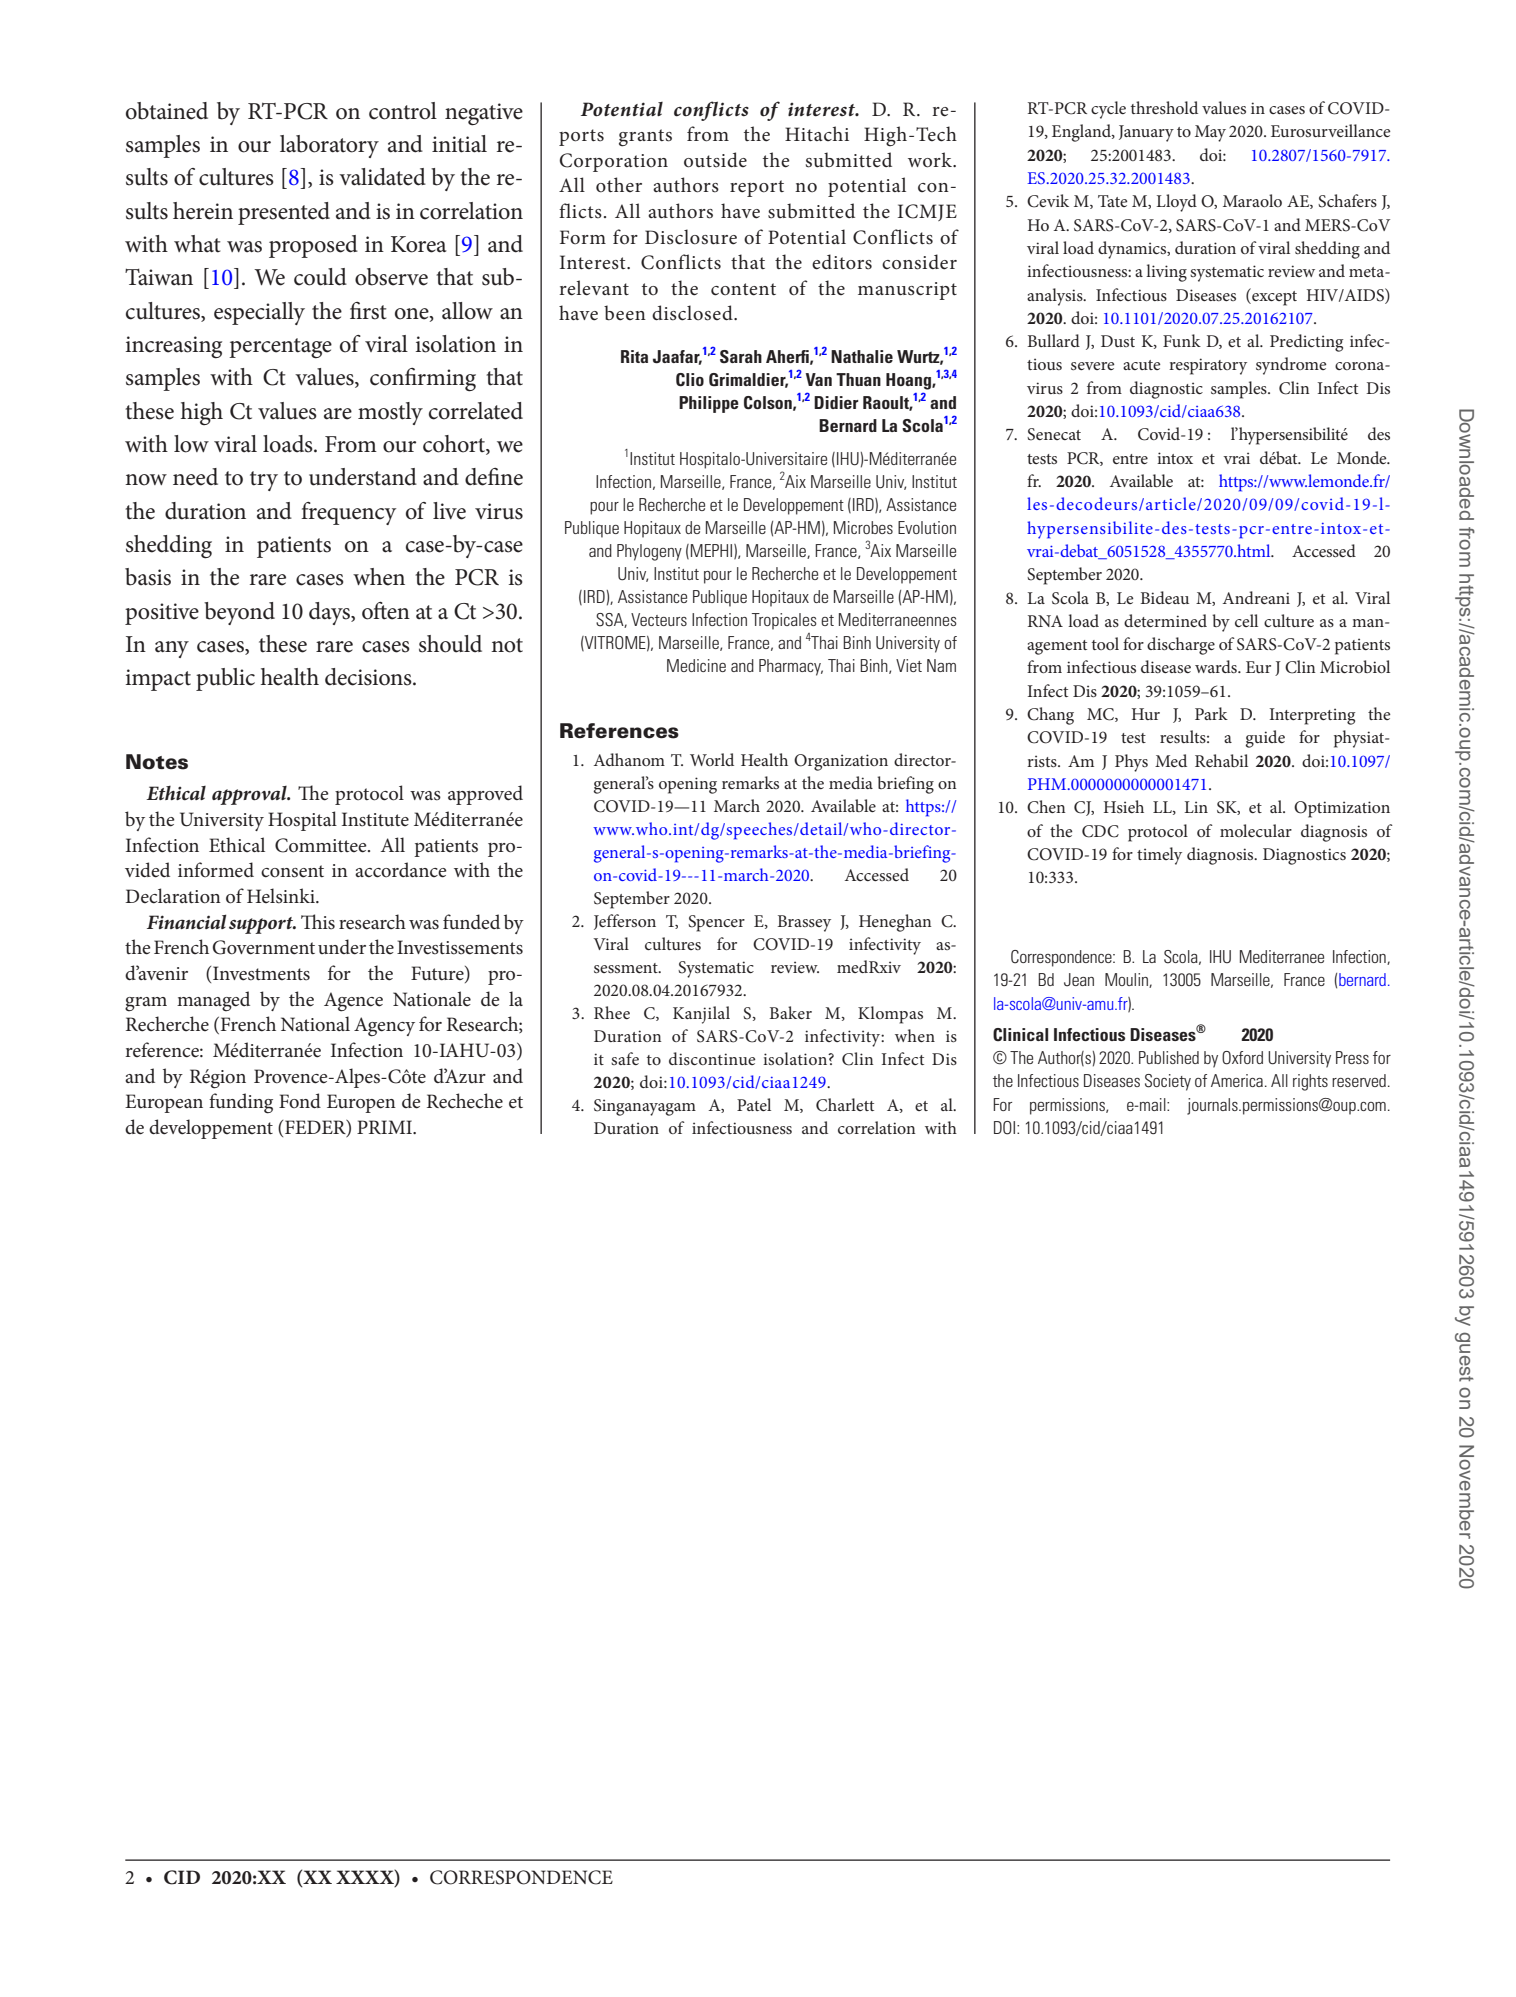  I want to click on discontinue, so click(712, 1058).
